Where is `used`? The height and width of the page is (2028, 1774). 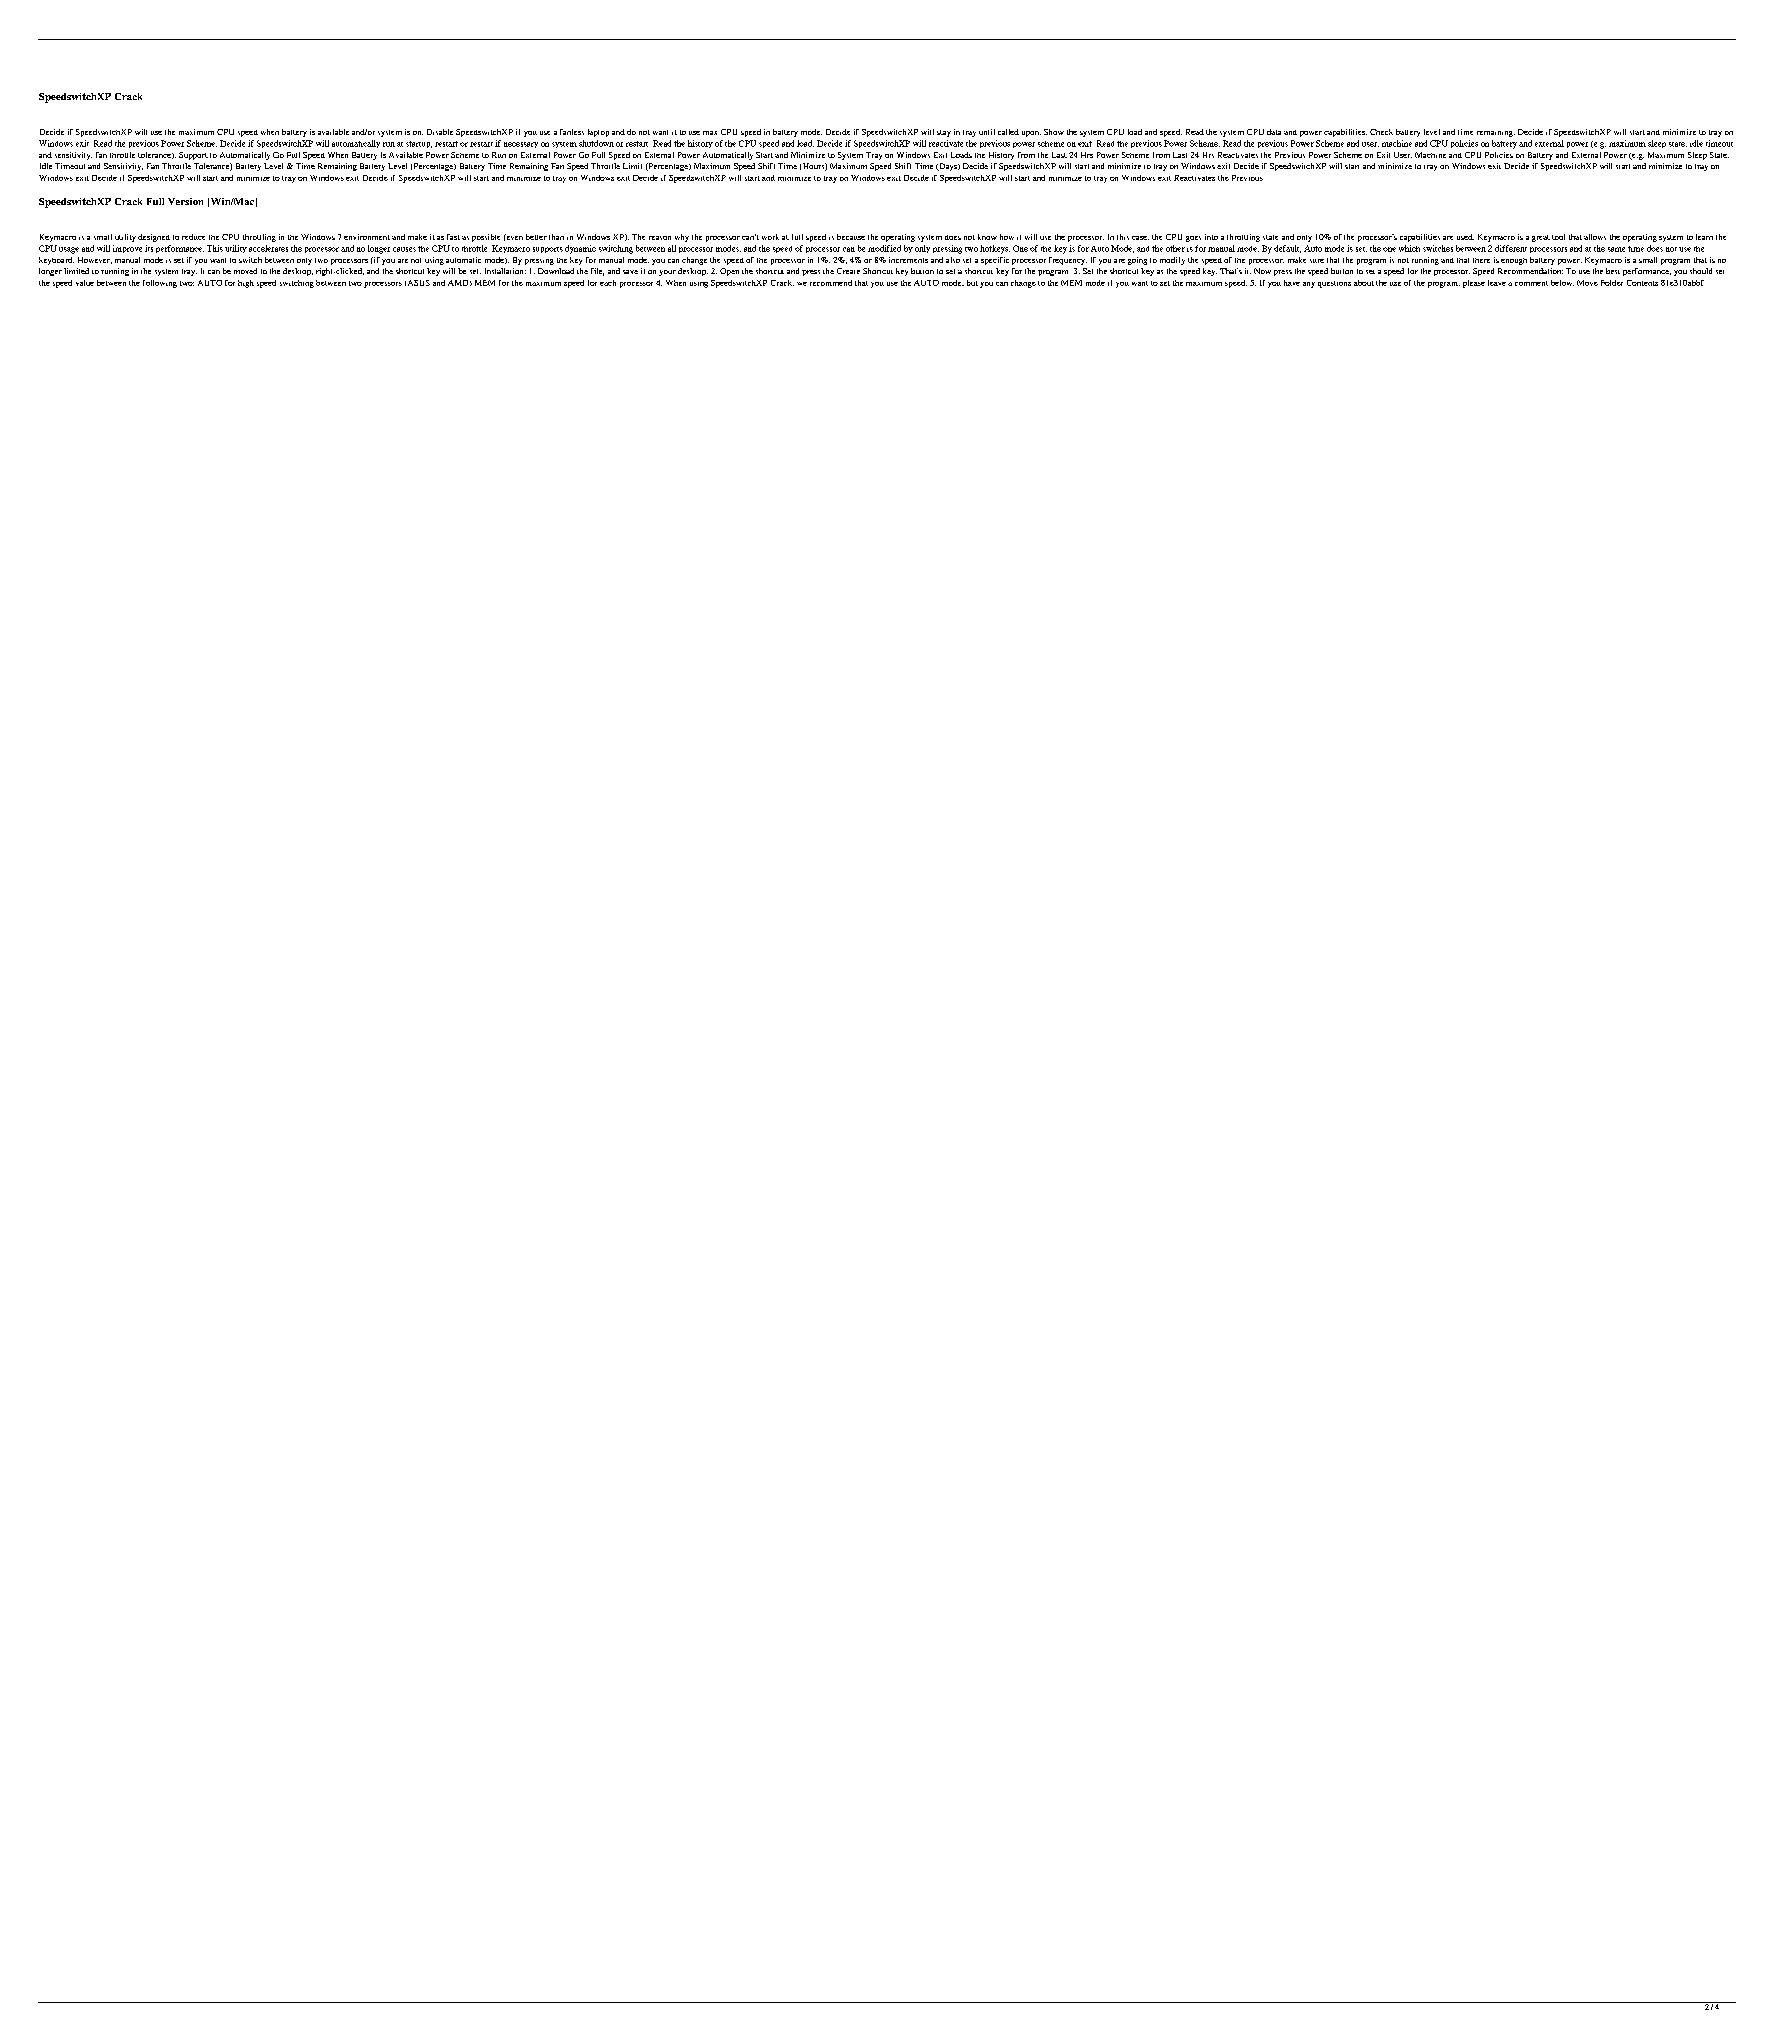 used is located at coordinates (1465, 237).
